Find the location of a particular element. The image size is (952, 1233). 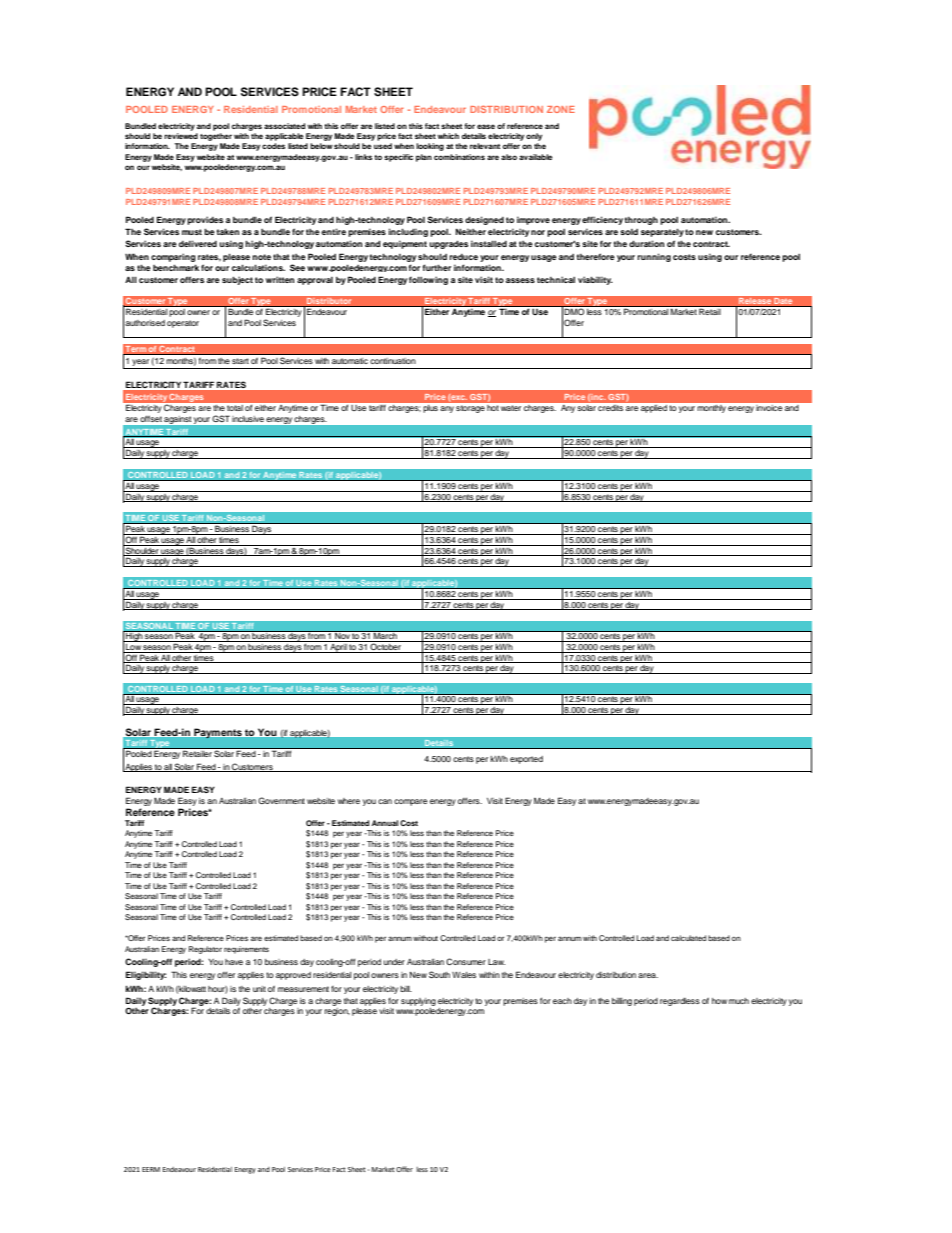

Payments is located at coordinates (218, 734).
